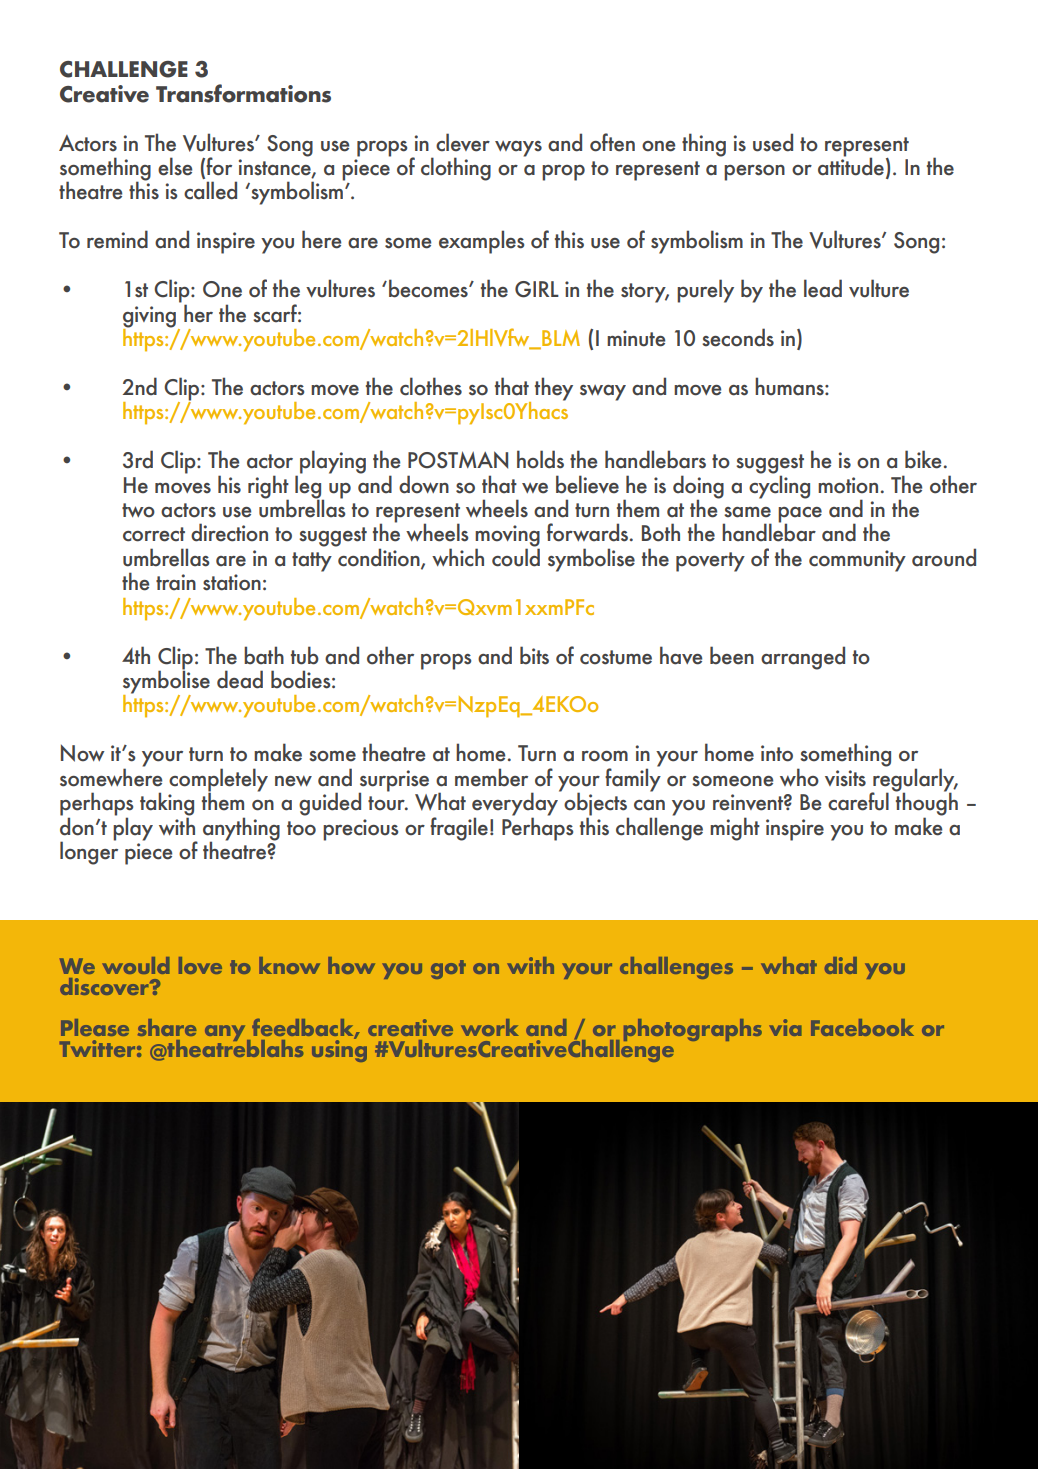 Image resolution: width=1038 pixels, height=1469 pixels. I want to click on could, so click(516, 556).
